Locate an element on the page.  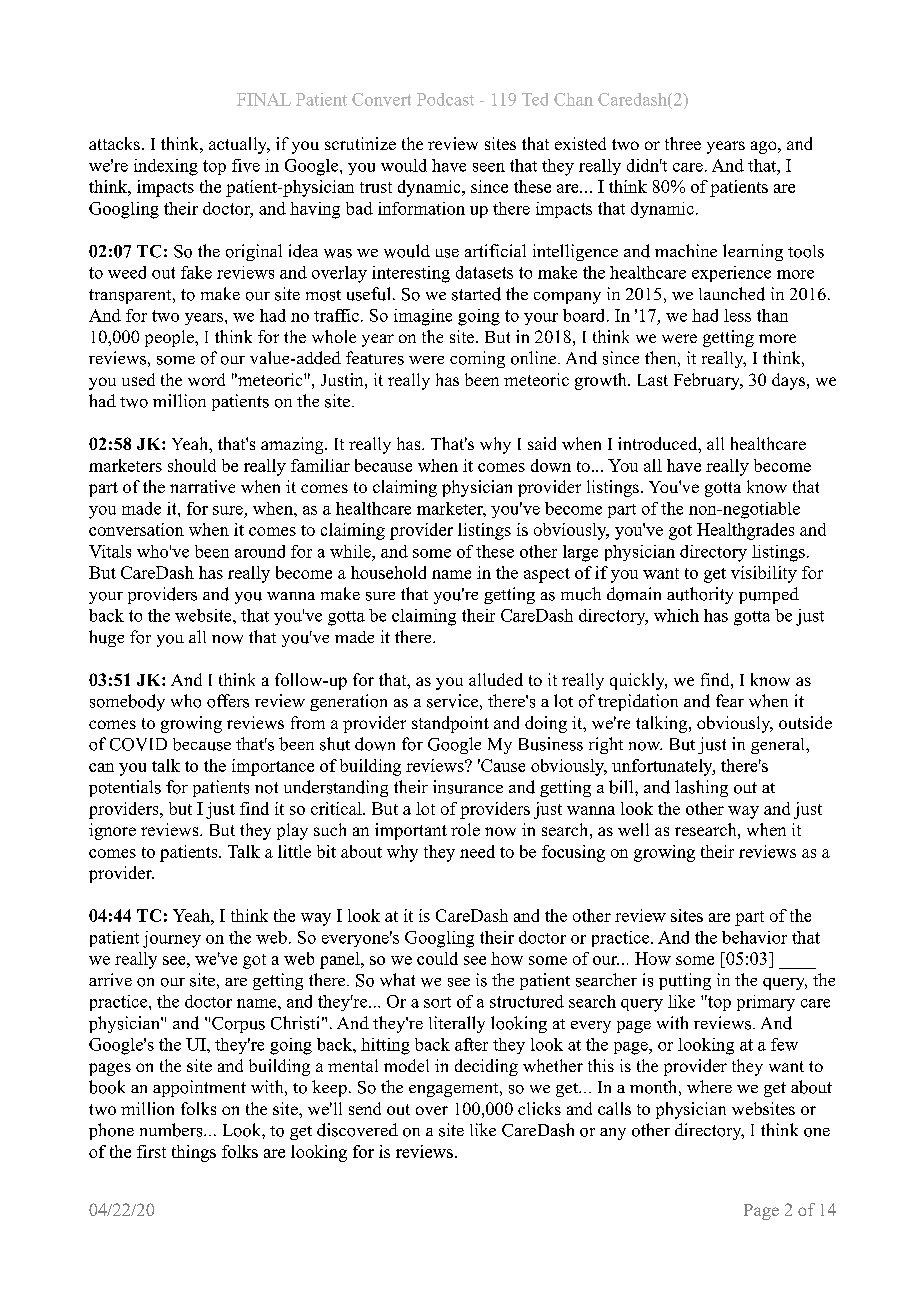
February is located at coordinates (708, 381).
